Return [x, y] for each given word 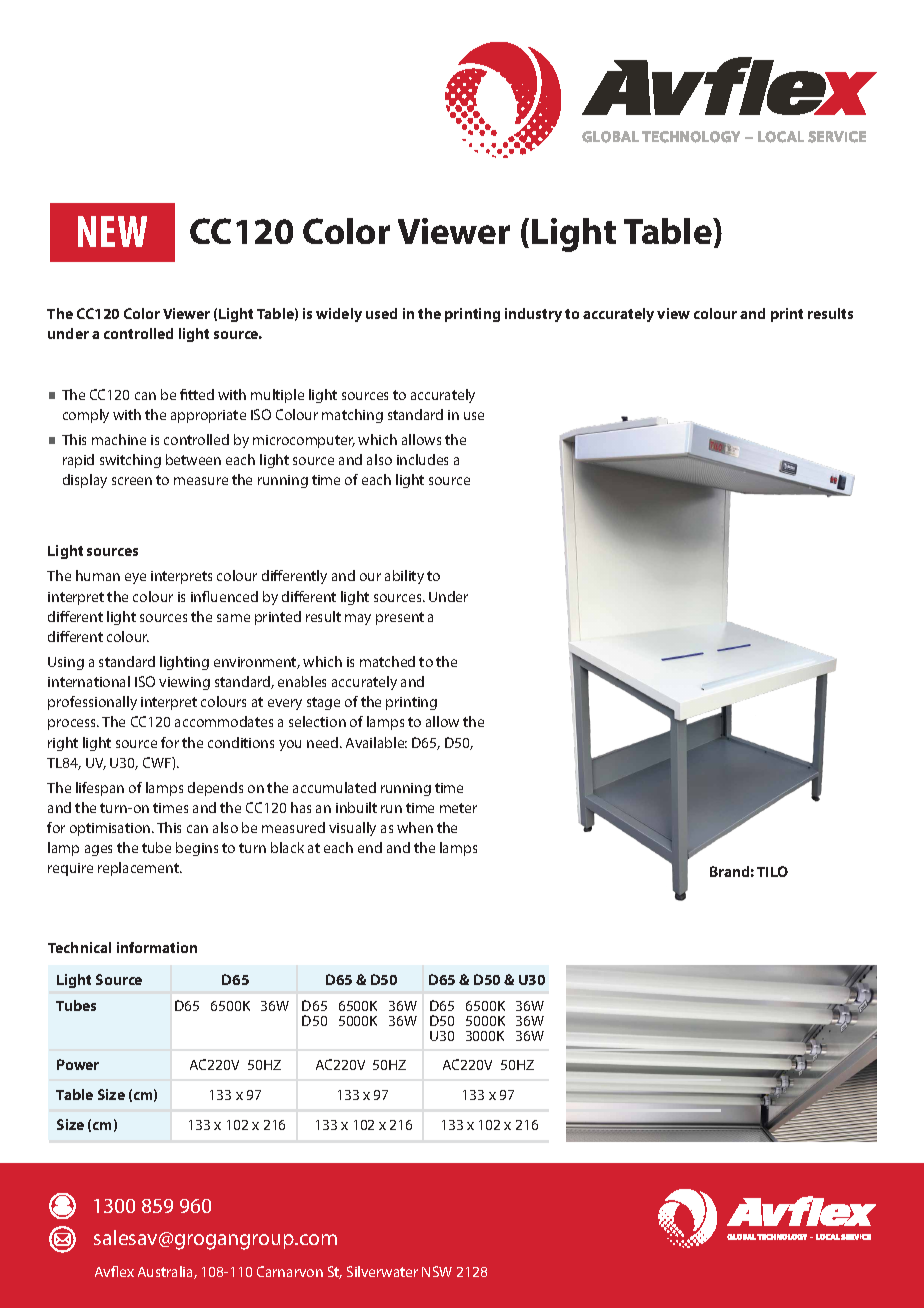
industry [533, 315]
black [287, 847]
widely [339, 315]
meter [458, 808]
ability [404, 577]
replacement [139, 869]
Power [78, 1064]
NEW [112, 231]
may [358, 619]
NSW [437, 1271]
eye [135, 578]
